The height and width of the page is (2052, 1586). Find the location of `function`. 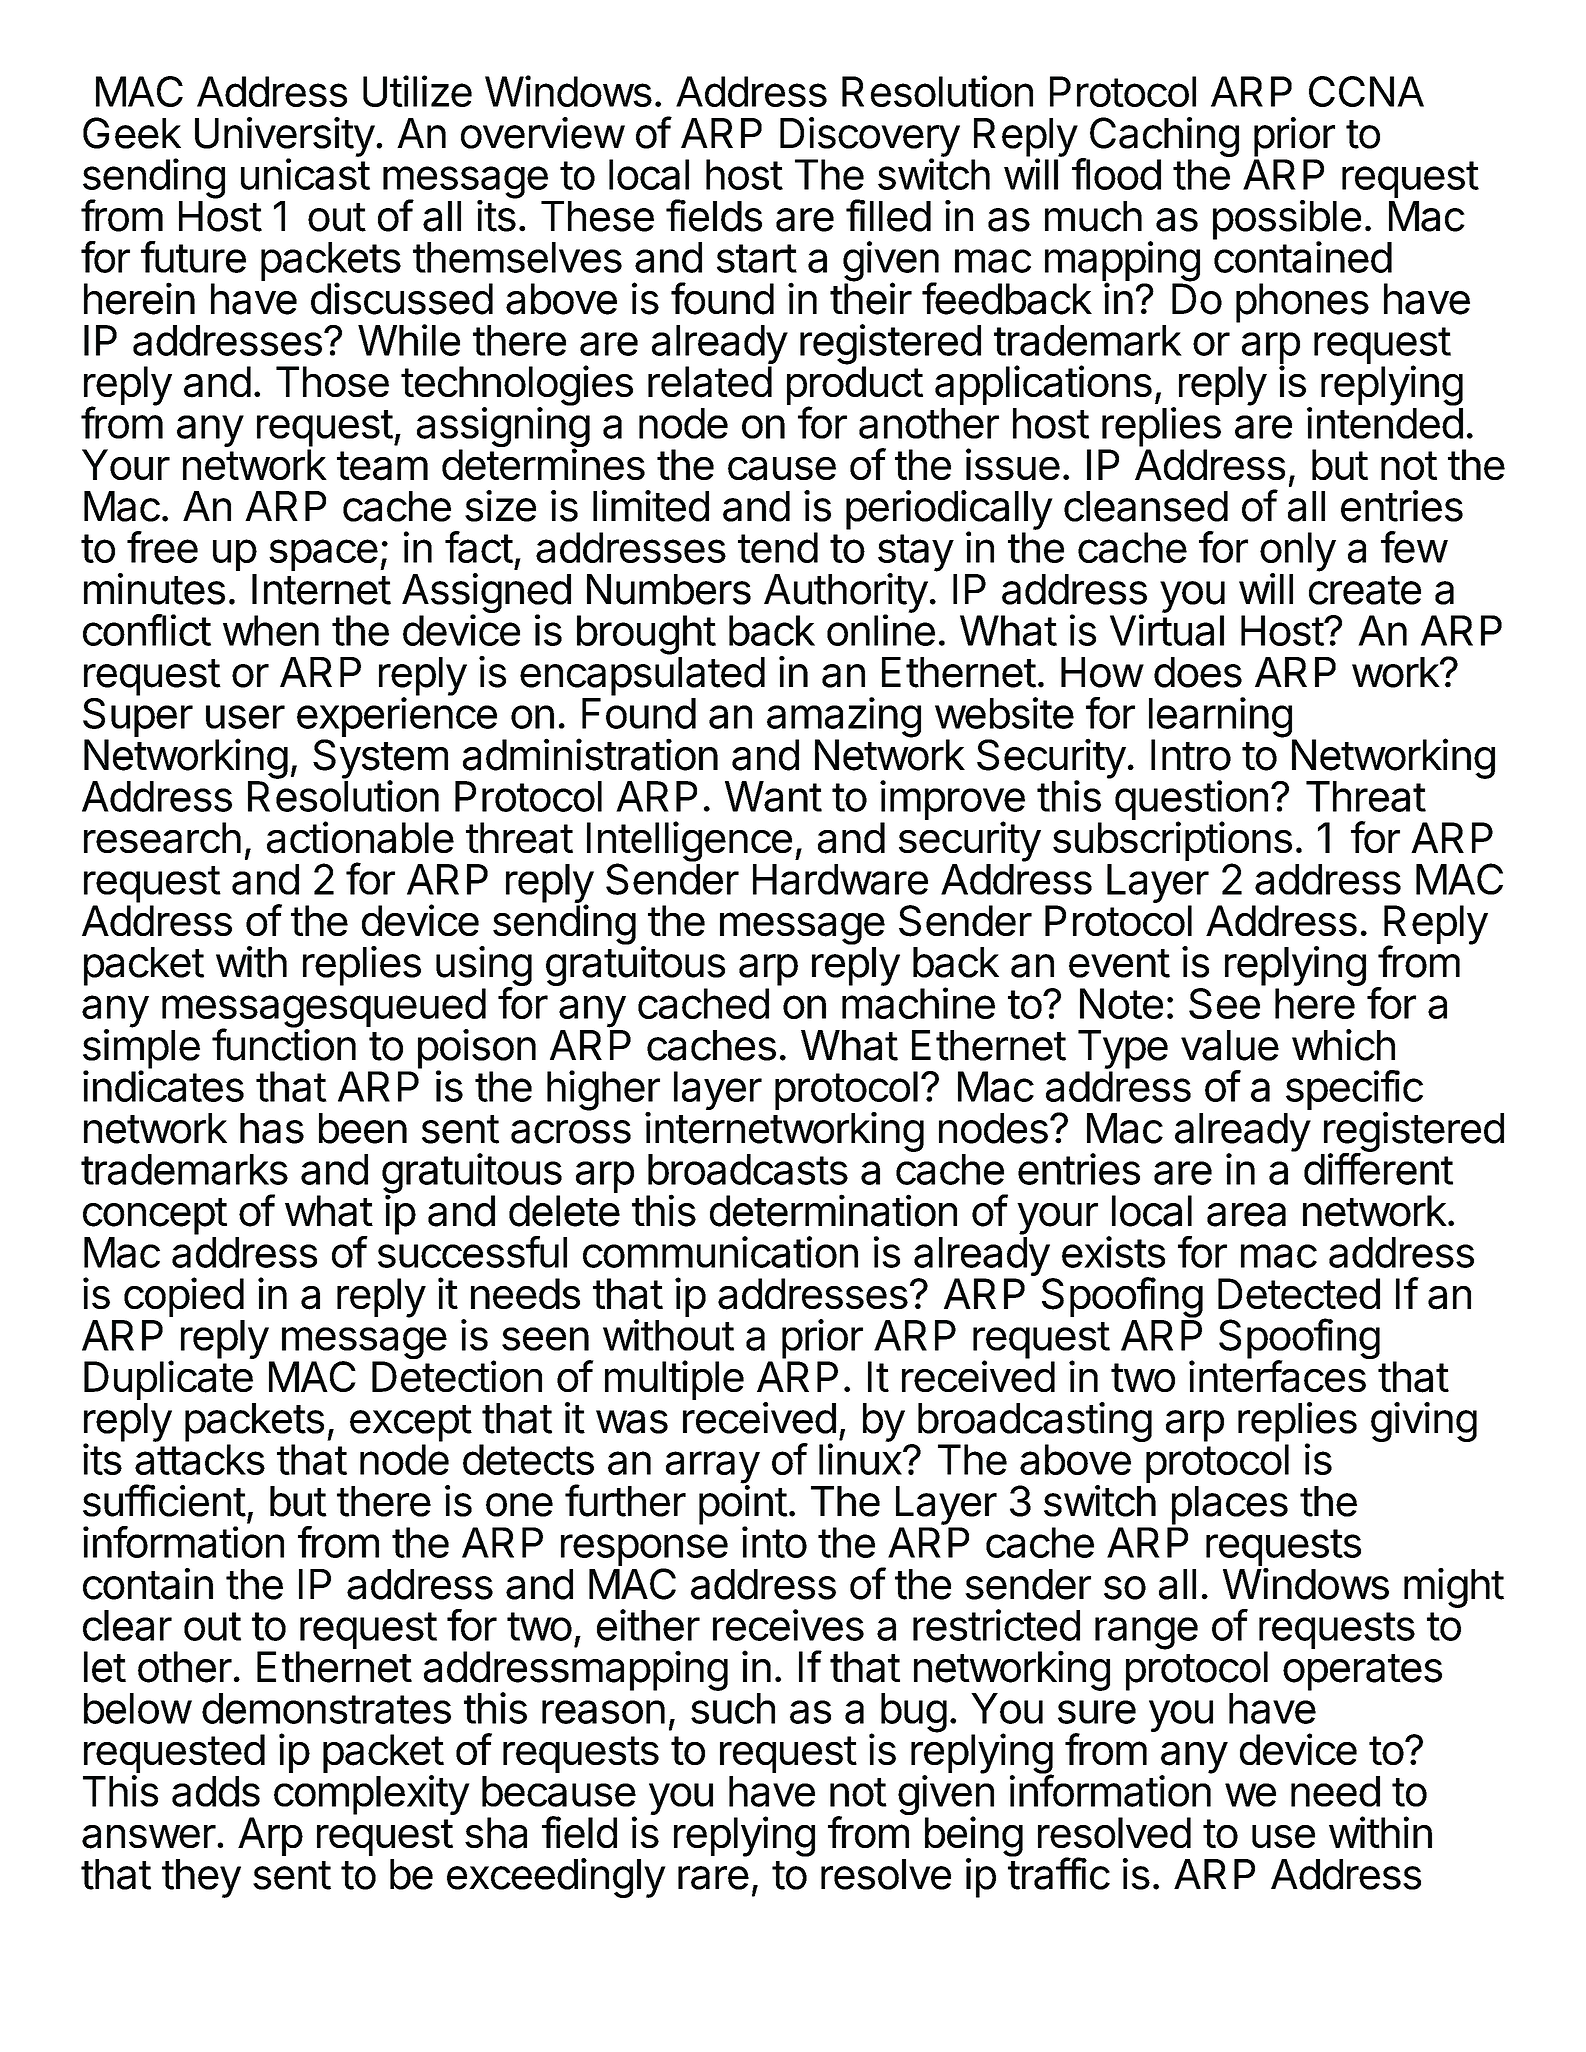

function is located at coordinates (284, 1044).
